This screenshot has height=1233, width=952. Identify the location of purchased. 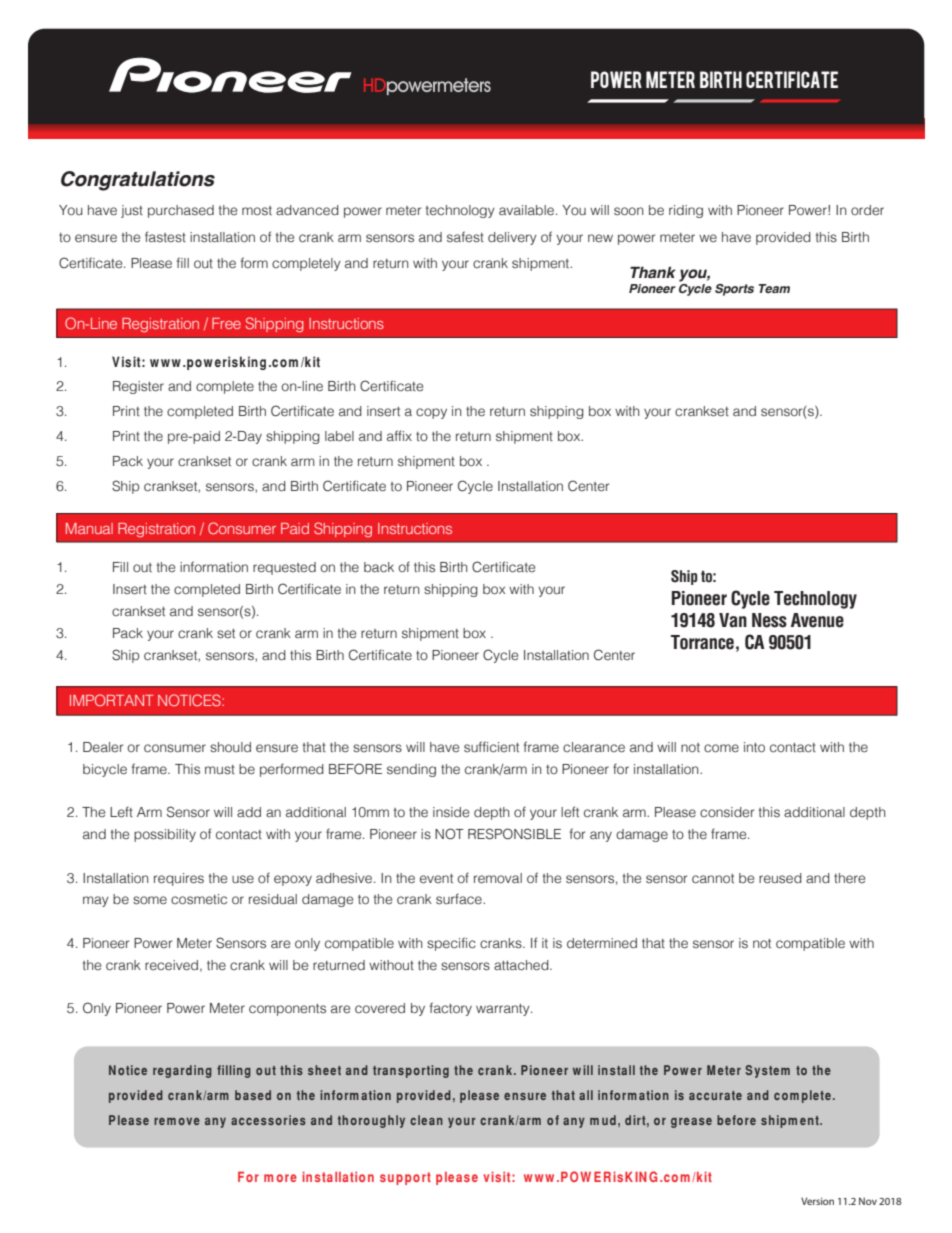
(181, 211).
